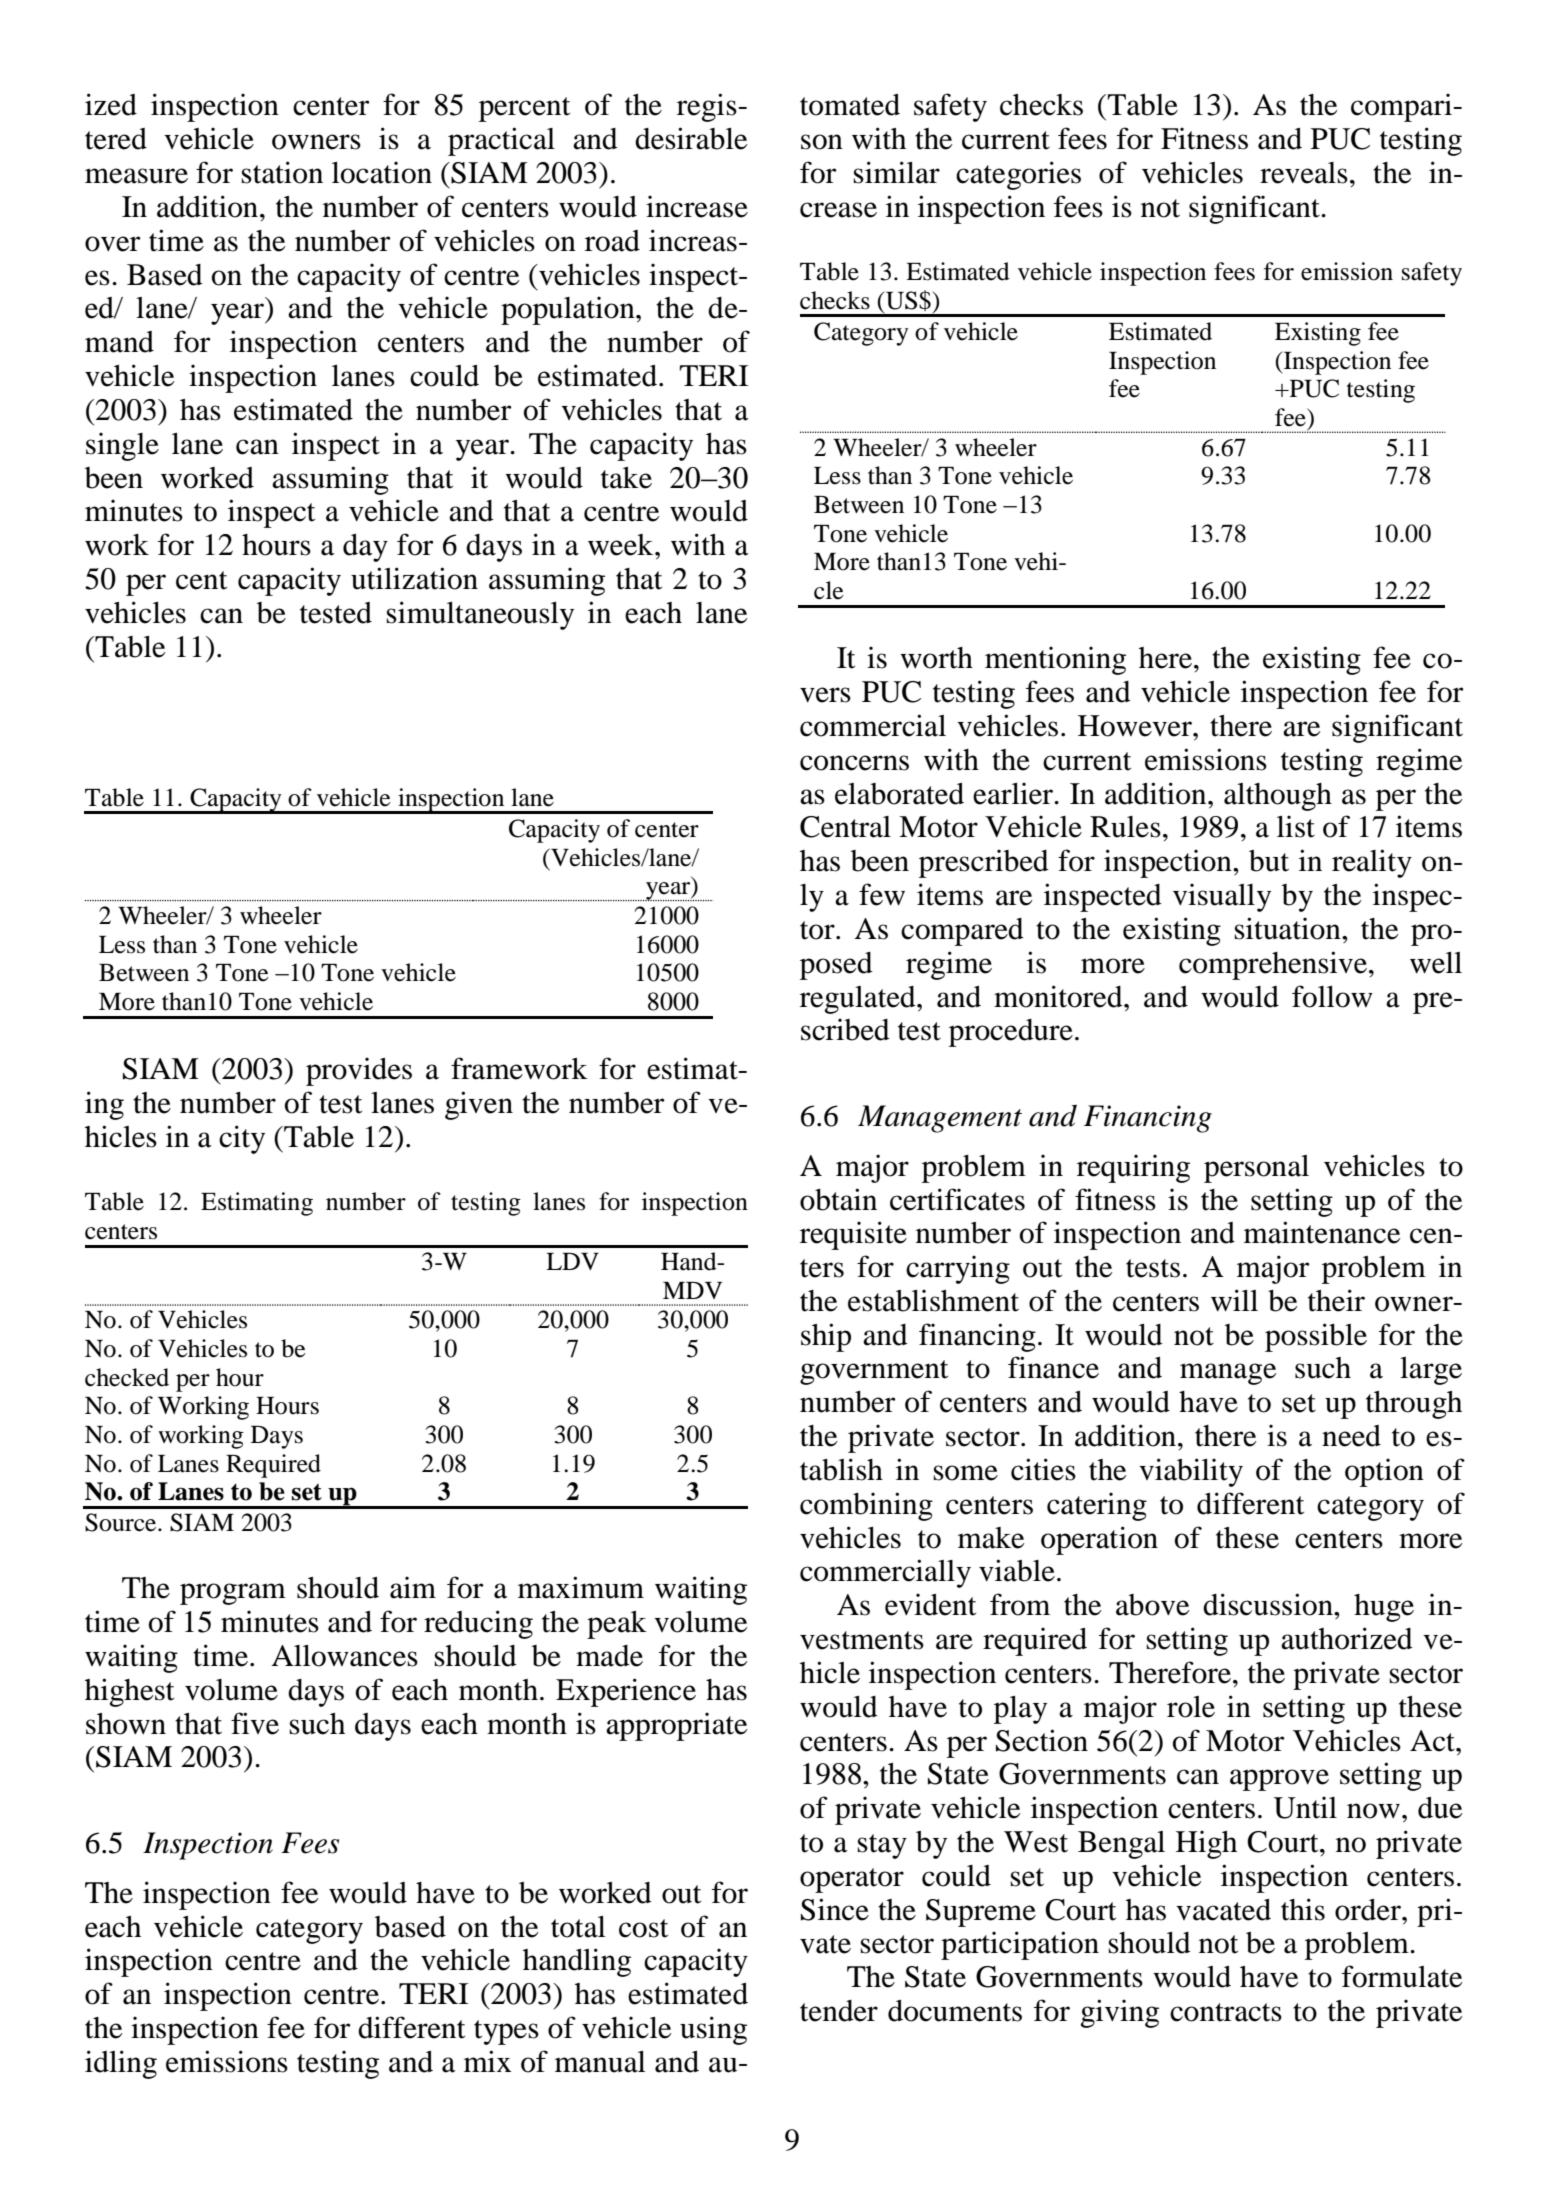 The image size is (1548, 2190). What do you see at coordinates (359, 1071) in the page?
I see `provides` at bounding box center [359, 1071].
